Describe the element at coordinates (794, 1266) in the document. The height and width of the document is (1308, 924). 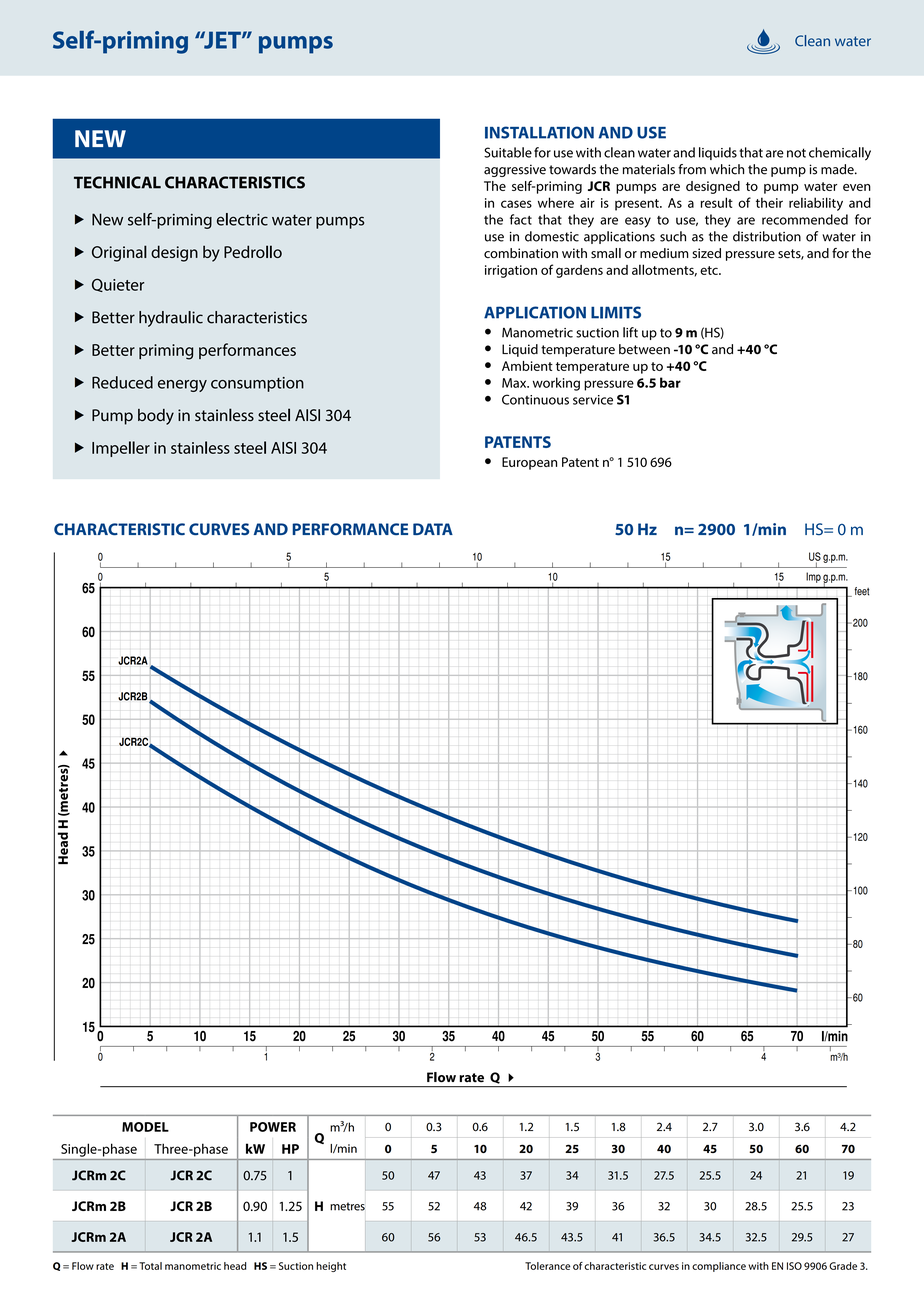
I see `ISO` at that location.
